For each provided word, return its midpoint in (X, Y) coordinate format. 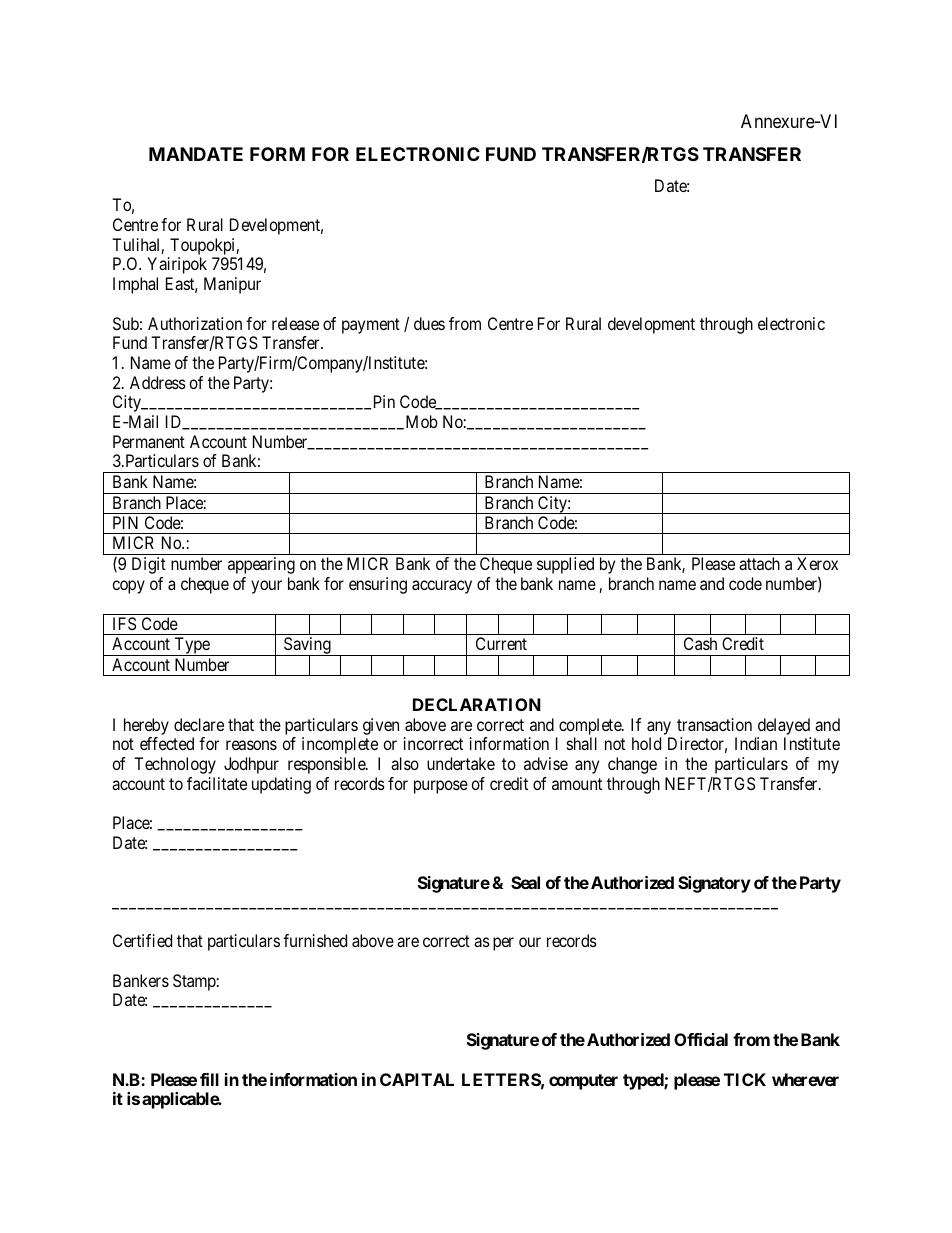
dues (429, 323)
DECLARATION (477, 704)
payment (371, 326)
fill (209, 1079)
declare (199, 724)
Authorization (195, 323)
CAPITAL (417, 1079)
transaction (714, 724)
